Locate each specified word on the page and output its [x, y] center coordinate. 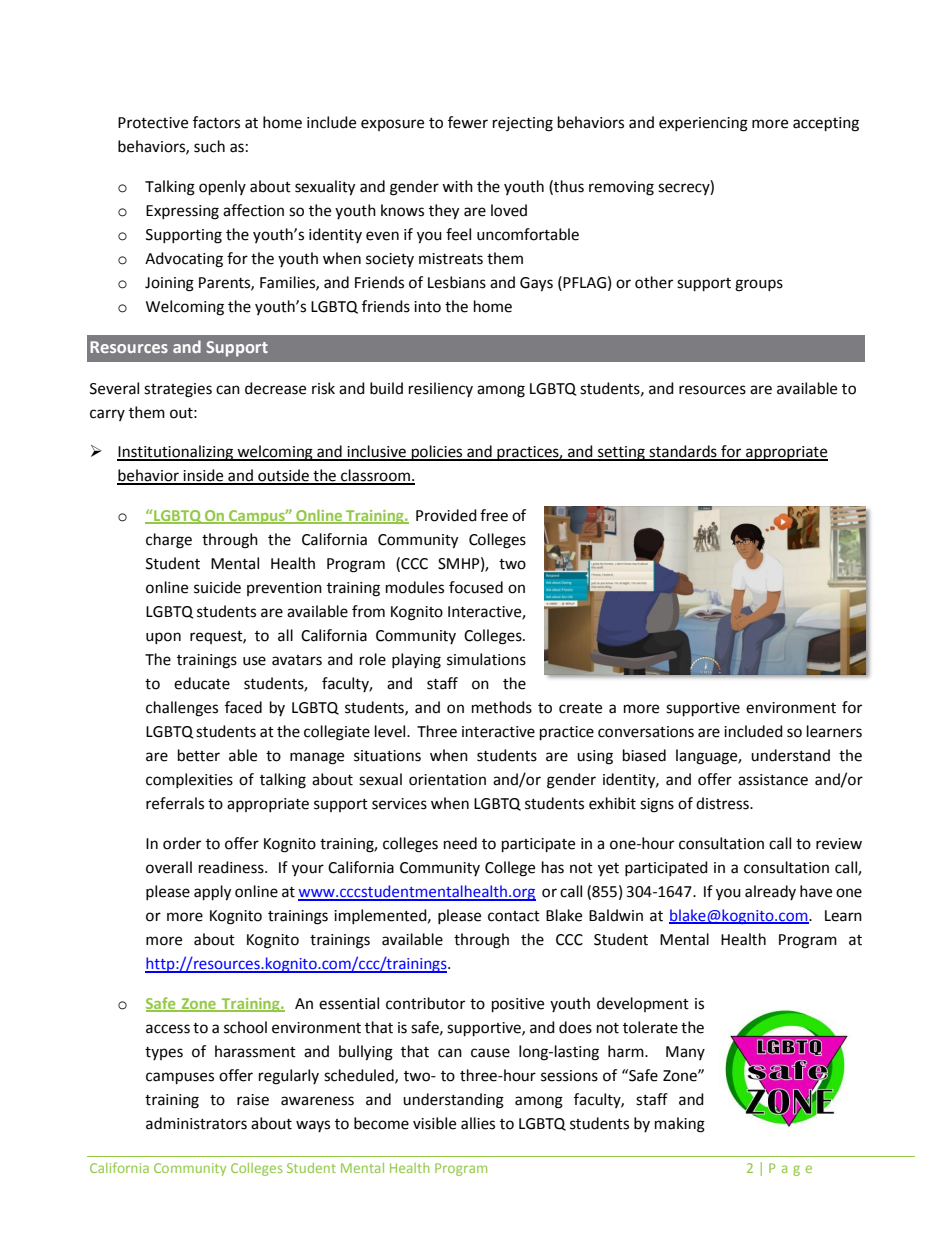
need [460, 843]
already [770, 892]
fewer [468, 122]
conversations [646, 732]
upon [163, 638]
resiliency [441, 389]
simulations [486, 659]
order [182, 843]
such [209, 146]
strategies [178, 390]
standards [683, 452]
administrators [196, 1123]
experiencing [703, 124]
